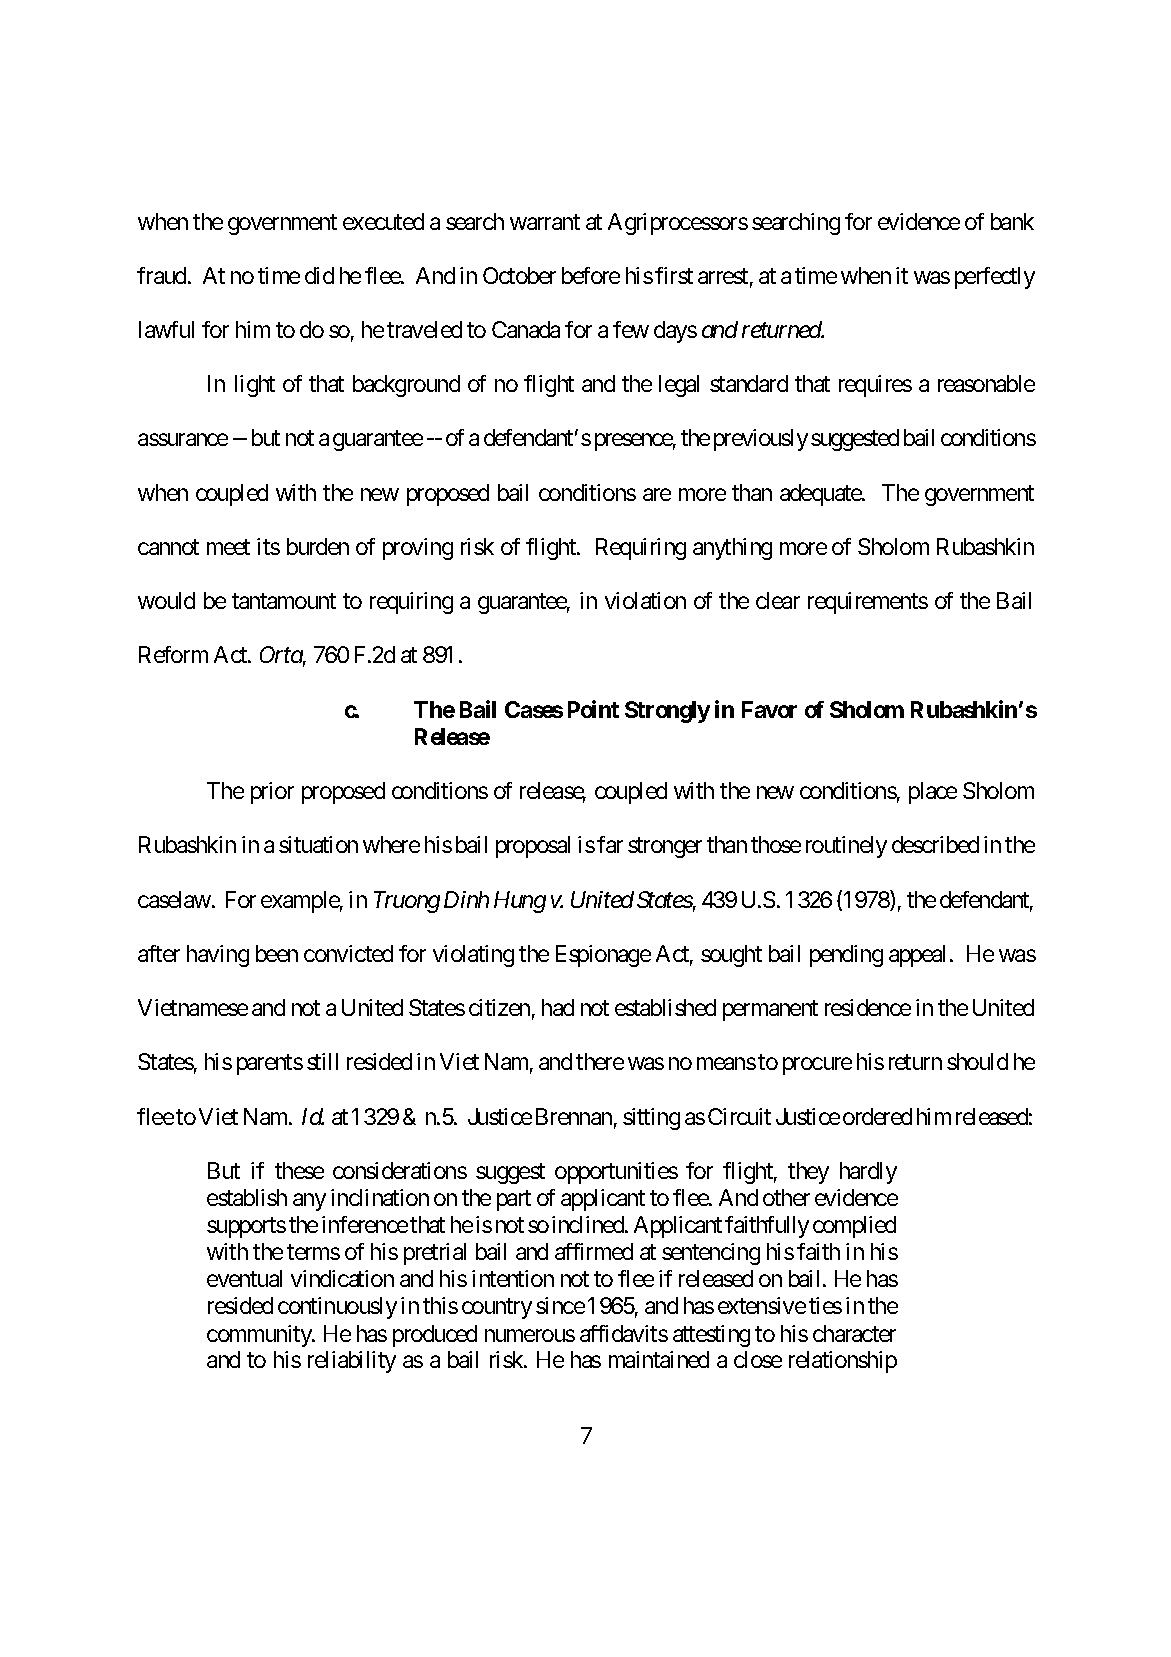 This page has width=1171, height=1657. What do you see at coordinates (821, 495) in the page?
I see `adequate` at bounding box center [821, 495].
